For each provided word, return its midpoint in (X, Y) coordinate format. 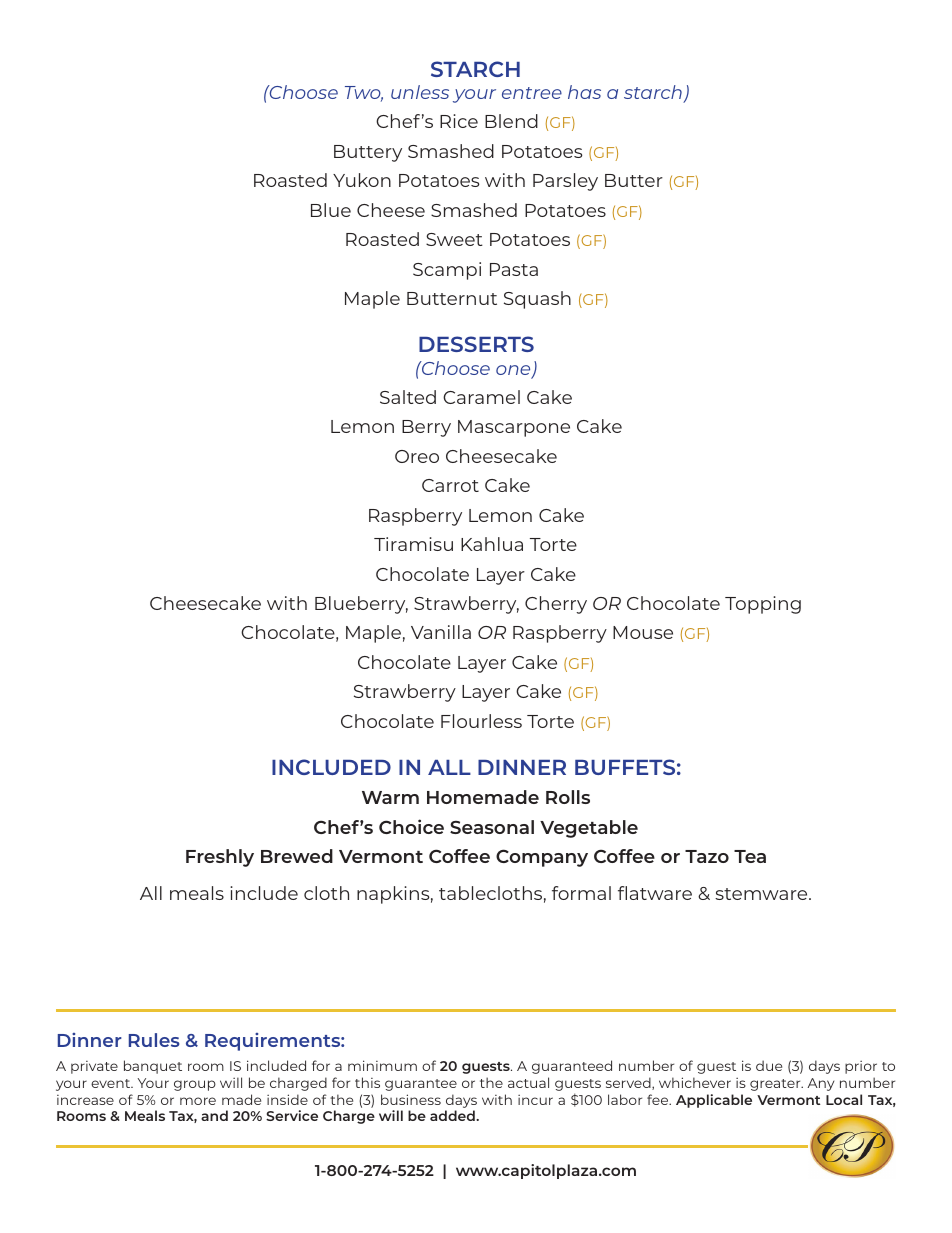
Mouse (643, 632)
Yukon (362, 180)
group (195, 1085)
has (584, 92)
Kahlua (492, 544)
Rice (459, 121)
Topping (763, 605)
